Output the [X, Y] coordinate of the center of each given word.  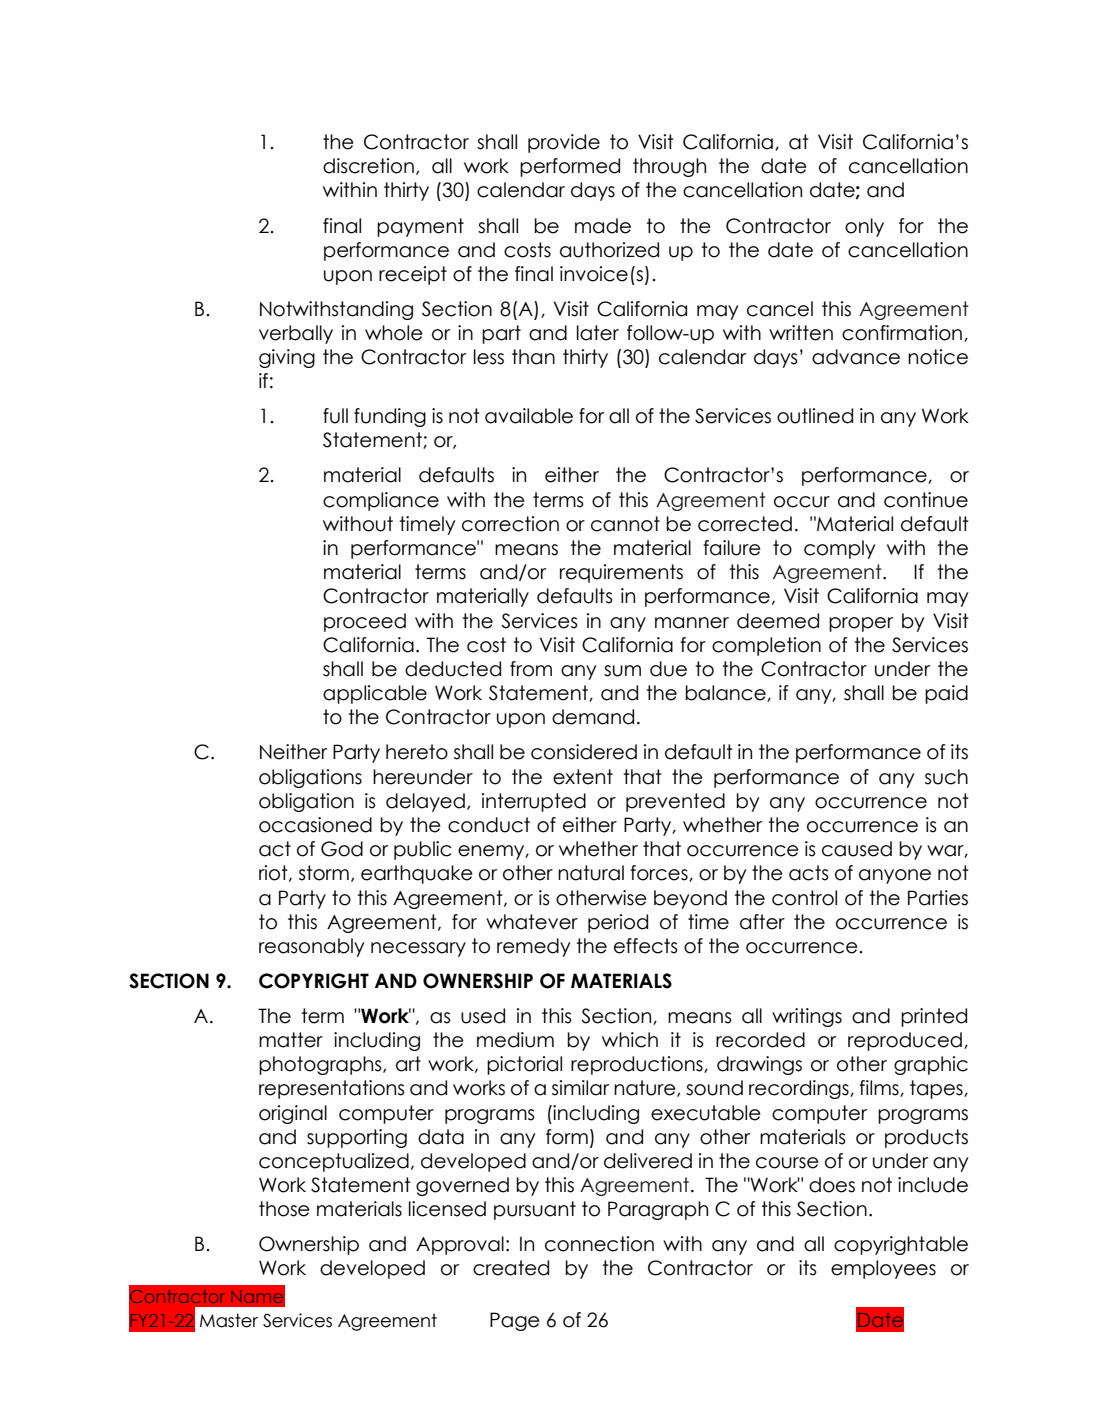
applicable [375, 694]
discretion [368, 166]
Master [229, 1320]
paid [946, 694]
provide [564, 143]
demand [593, 717]
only [864, 227]
